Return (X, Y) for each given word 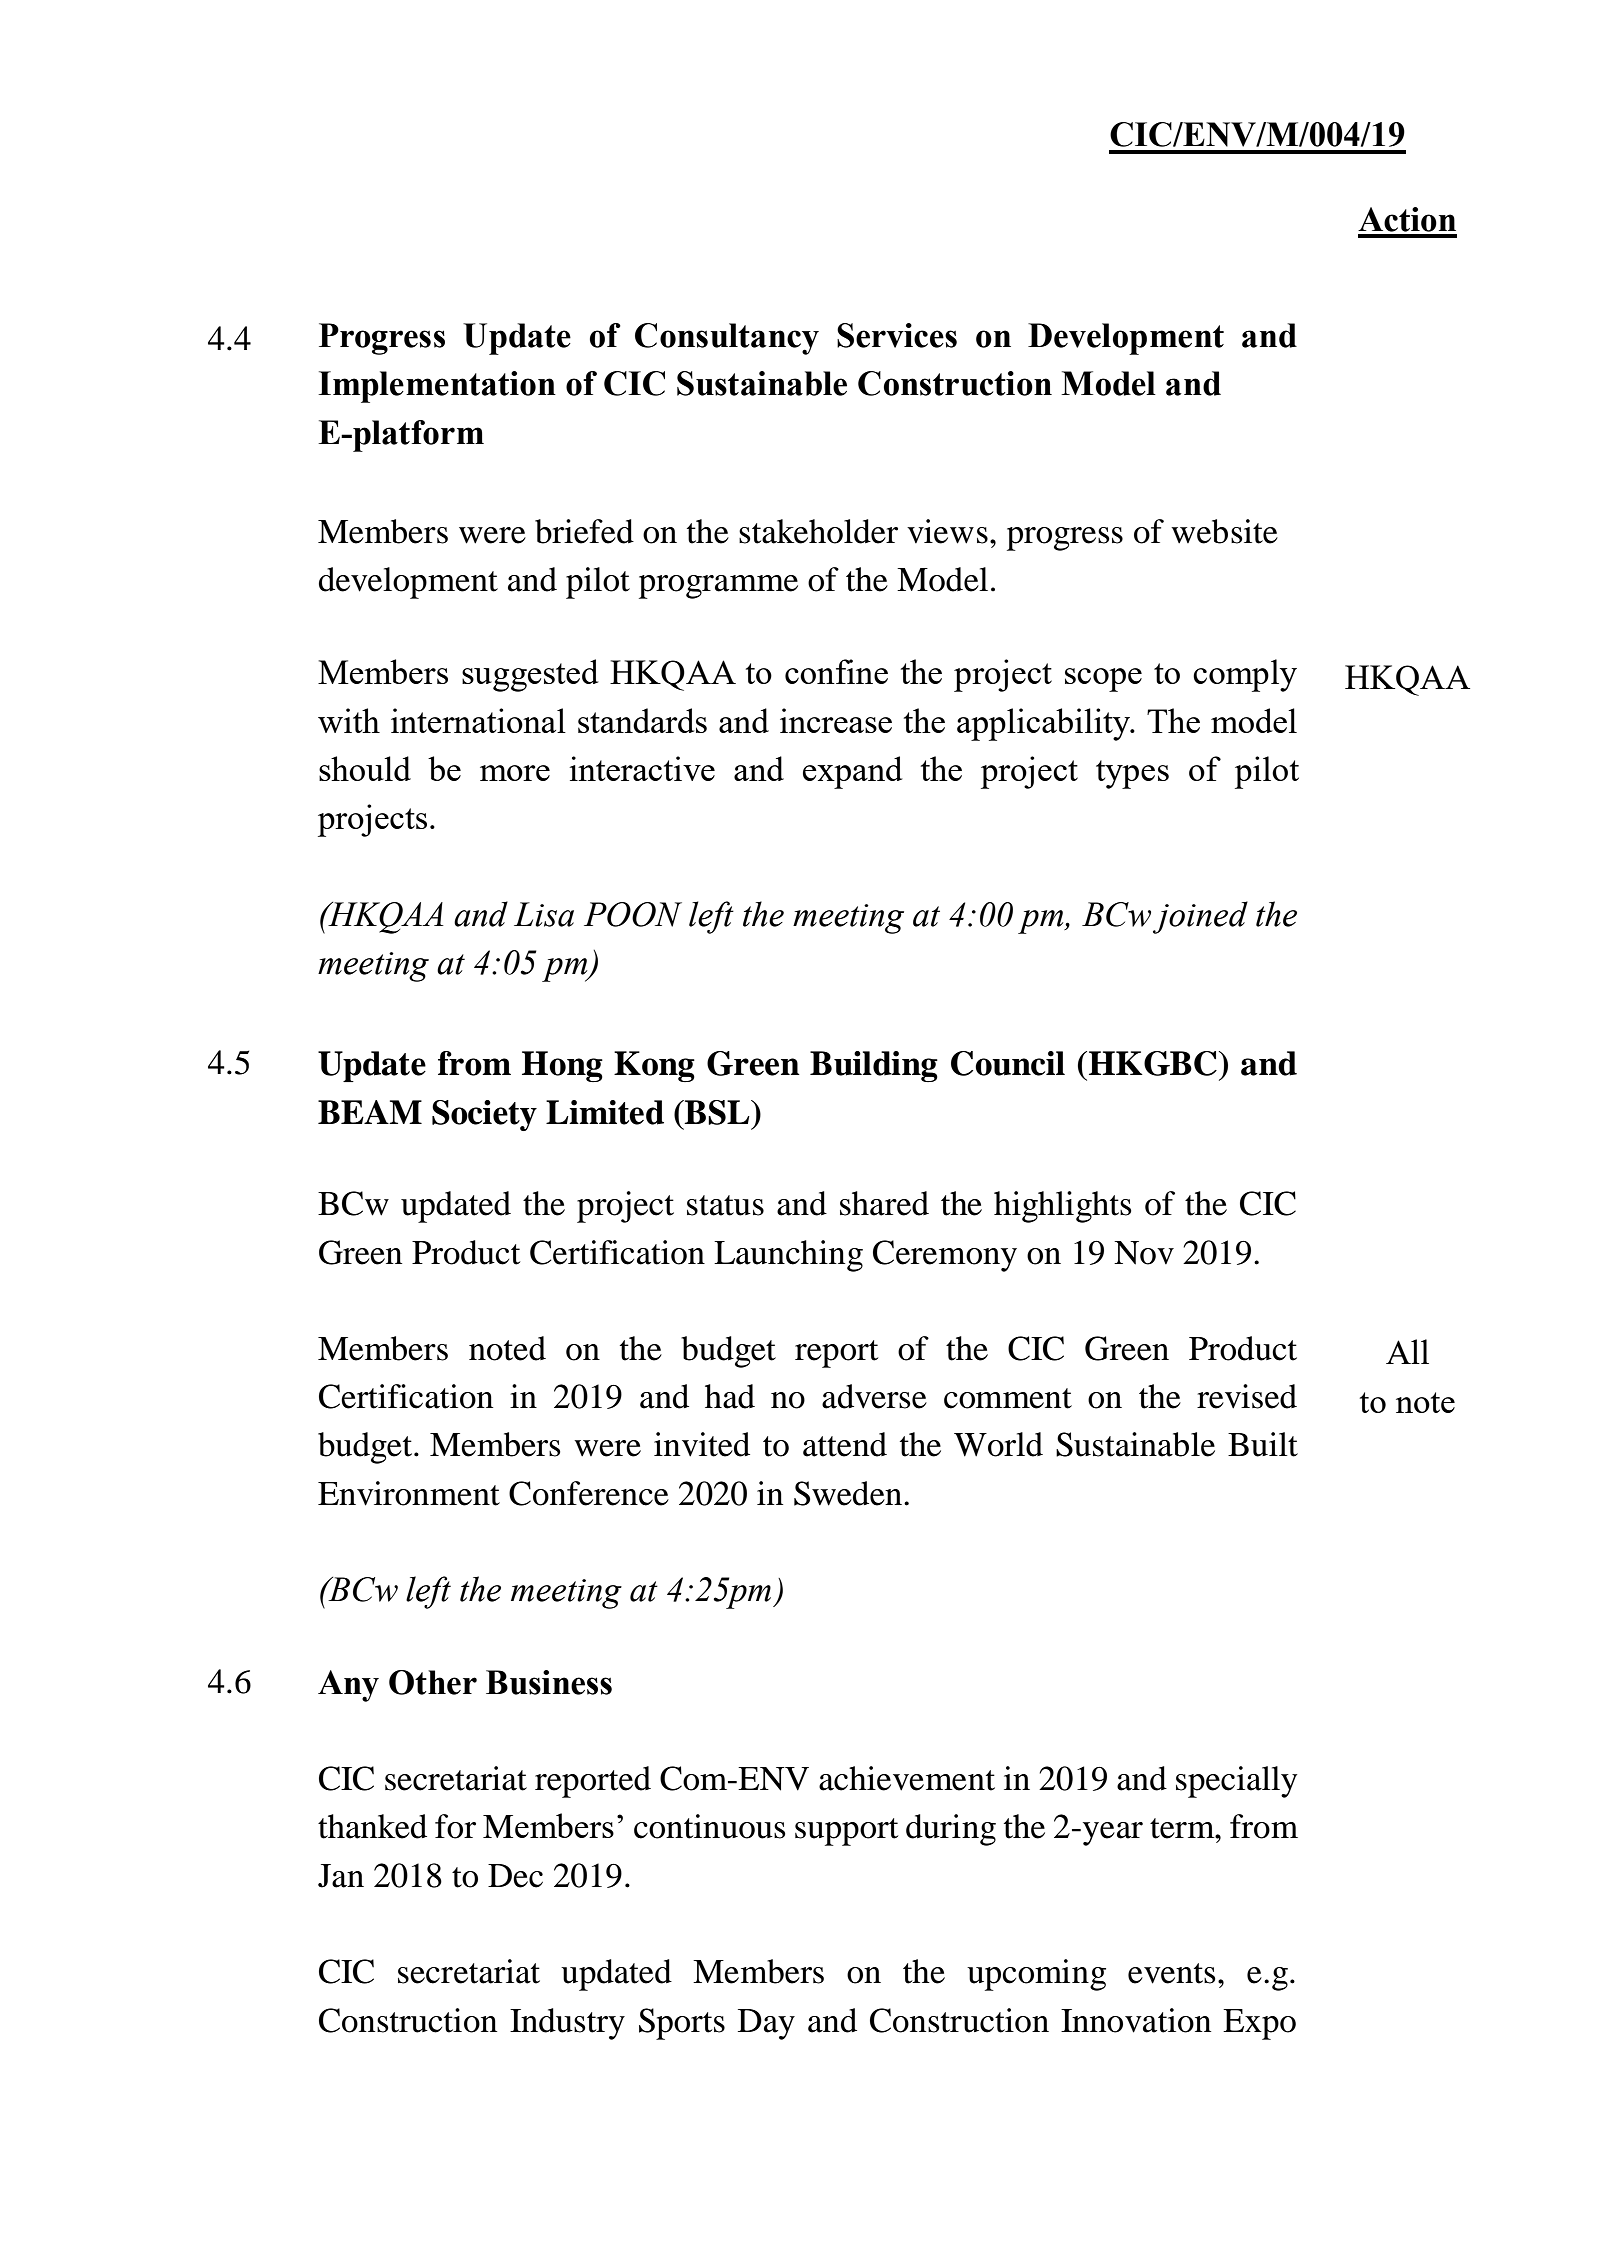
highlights (1063, 1207)
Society (484, 1115)
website (1224, 531)
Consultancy (727, 339)
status (725, 1205)
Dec (515, 1876)
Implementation (437, 387)
